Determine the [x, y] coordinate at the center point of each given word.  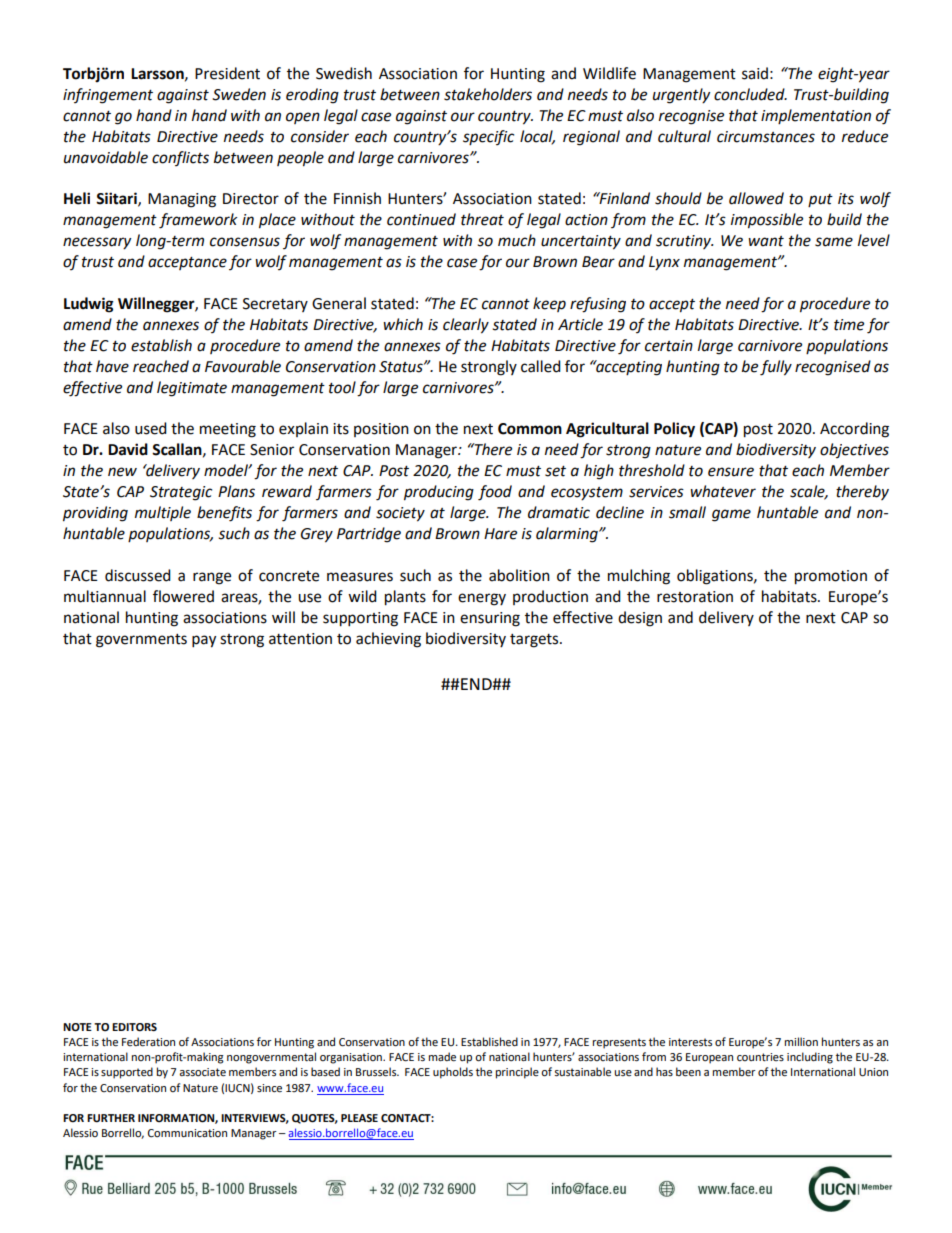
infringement [108, 96]
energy [482, 599]
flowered [183, 596]
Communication [187, 1133]
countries [760, 1057]
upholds [453, 1073]
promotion [831, 577]
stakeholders [488, 94]
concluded [750, 94]
